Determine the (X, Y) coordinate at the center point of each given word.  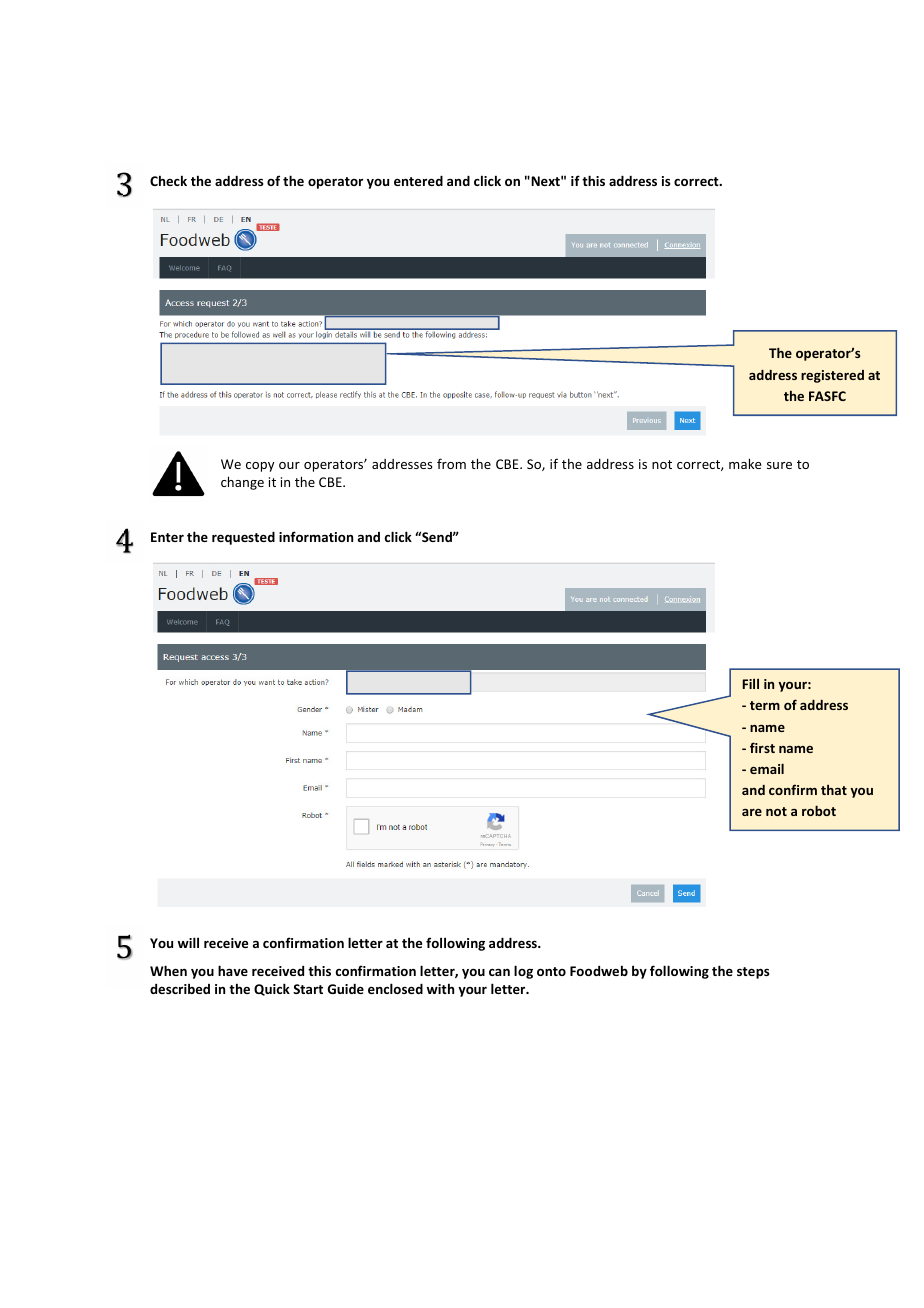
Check (168, 180)
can (499, 972)
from (451, 463)
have (233, 970)
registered (832, 376)
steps (753, 973)
